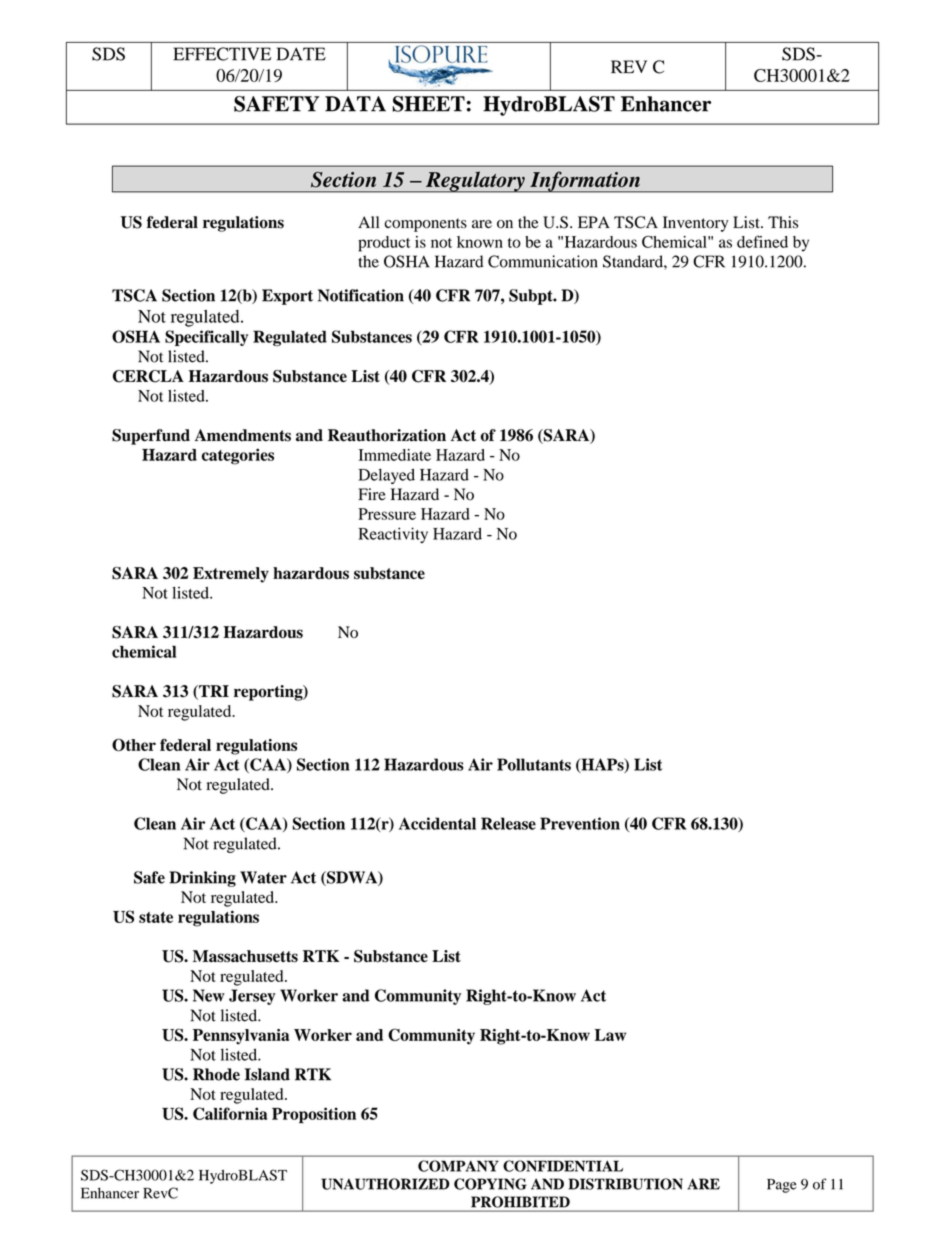  What do you see at coordinates (762, 241) in the screenshot?
I see `defined` at bounding box center [762, 241].
